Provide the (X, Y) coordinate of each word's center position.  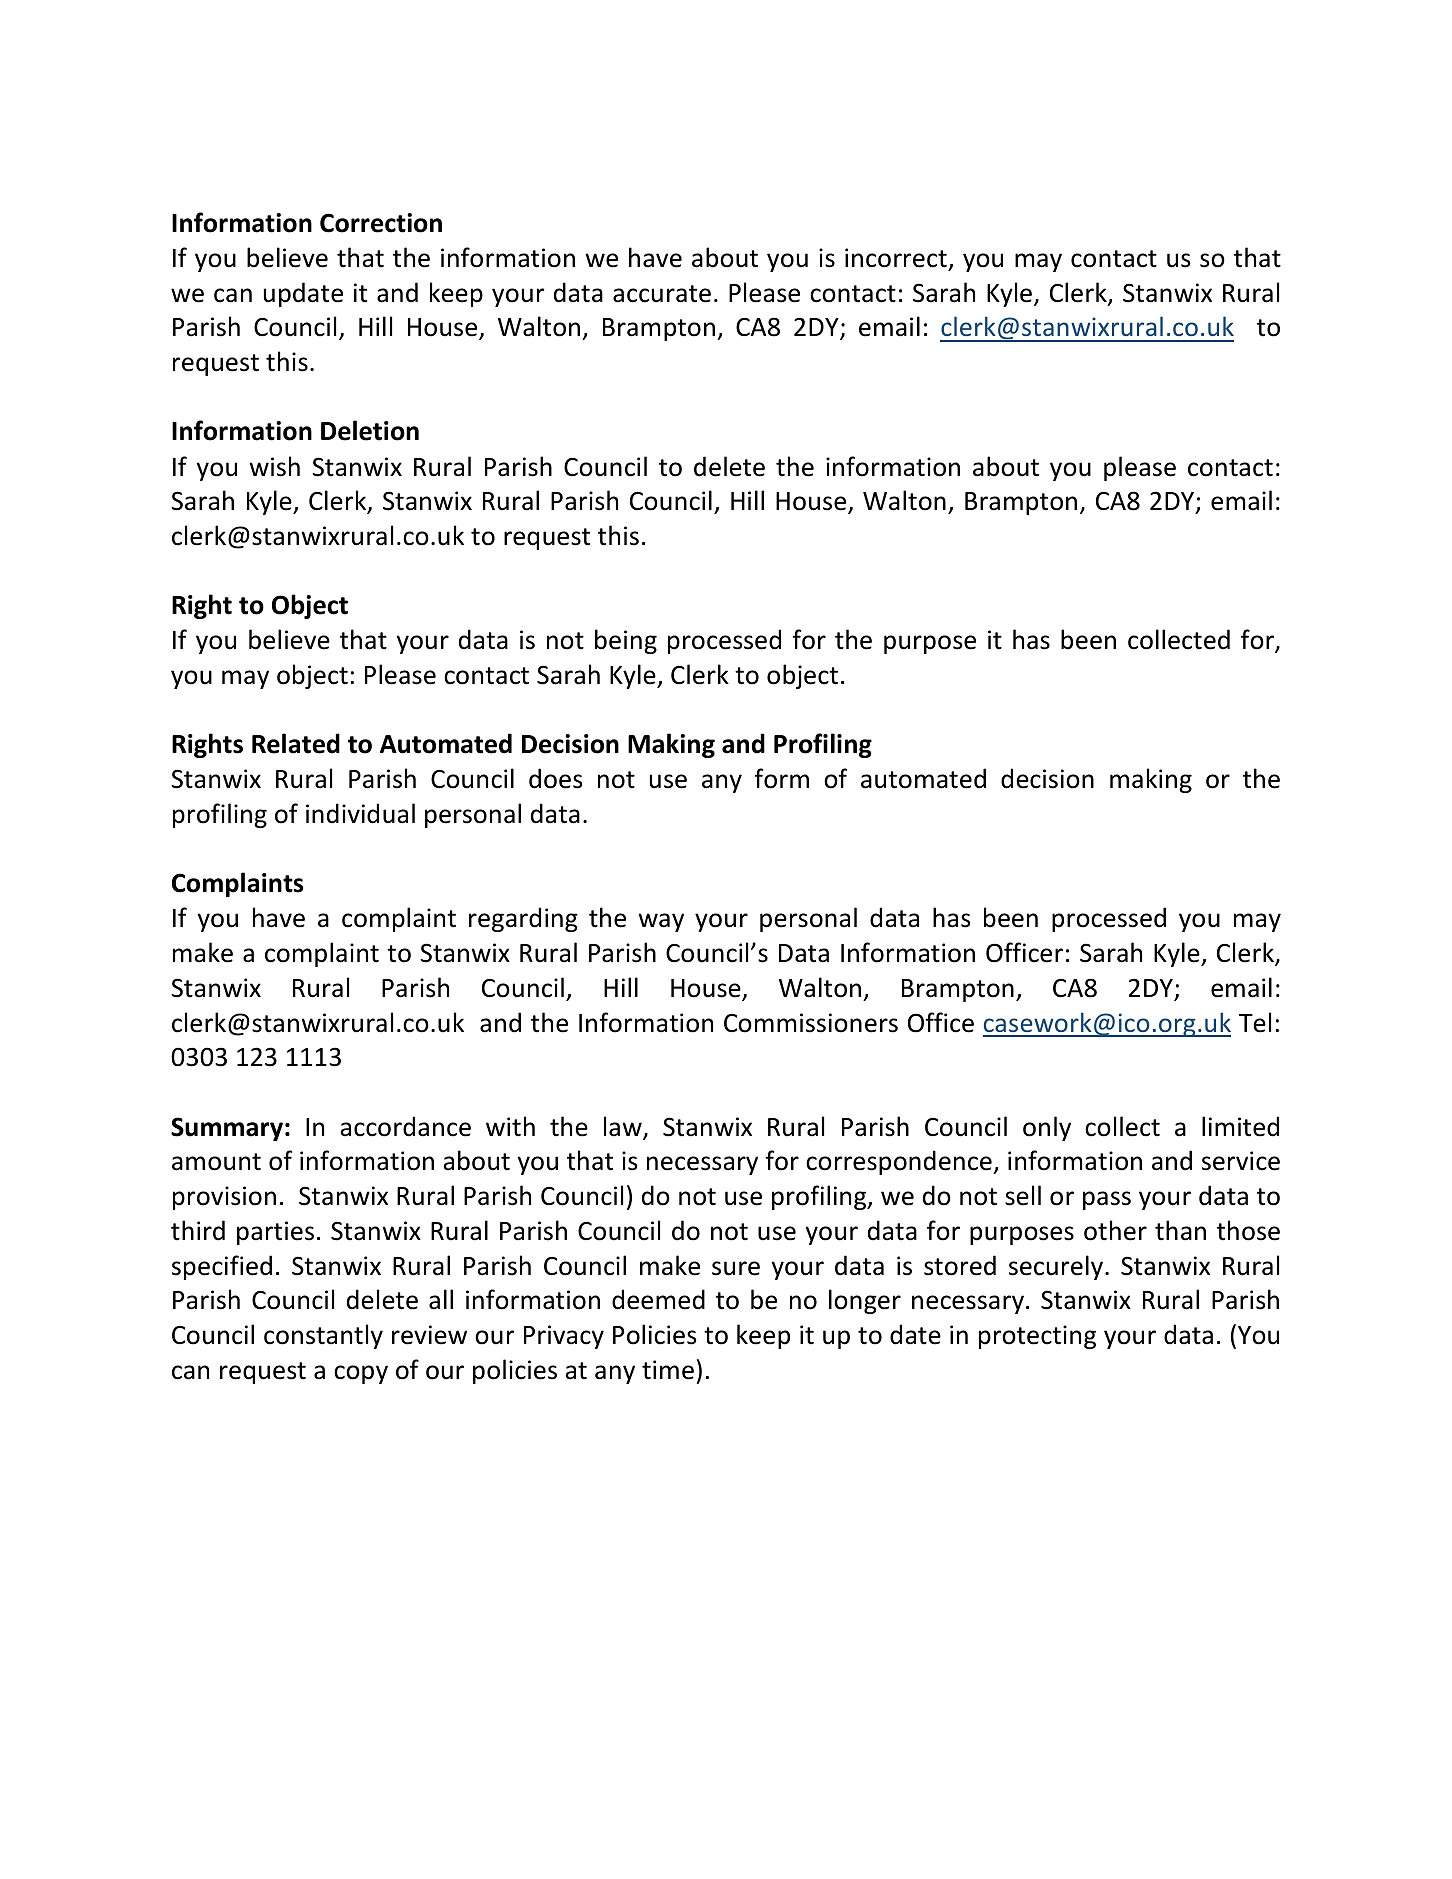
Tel (1255, 1022)
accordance (405, 1126)
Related (296, 743)
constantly (323, 1336)
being (626, 641)
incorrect (896, 258)
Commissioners (811, 1023)
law (624, 1127)
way (661, 922)
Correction (381, 223)
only (1047, 1128)
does (556, 778)
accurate (662, 294)
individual (360, 813)
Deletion (370, 430)
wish (275, 466)
